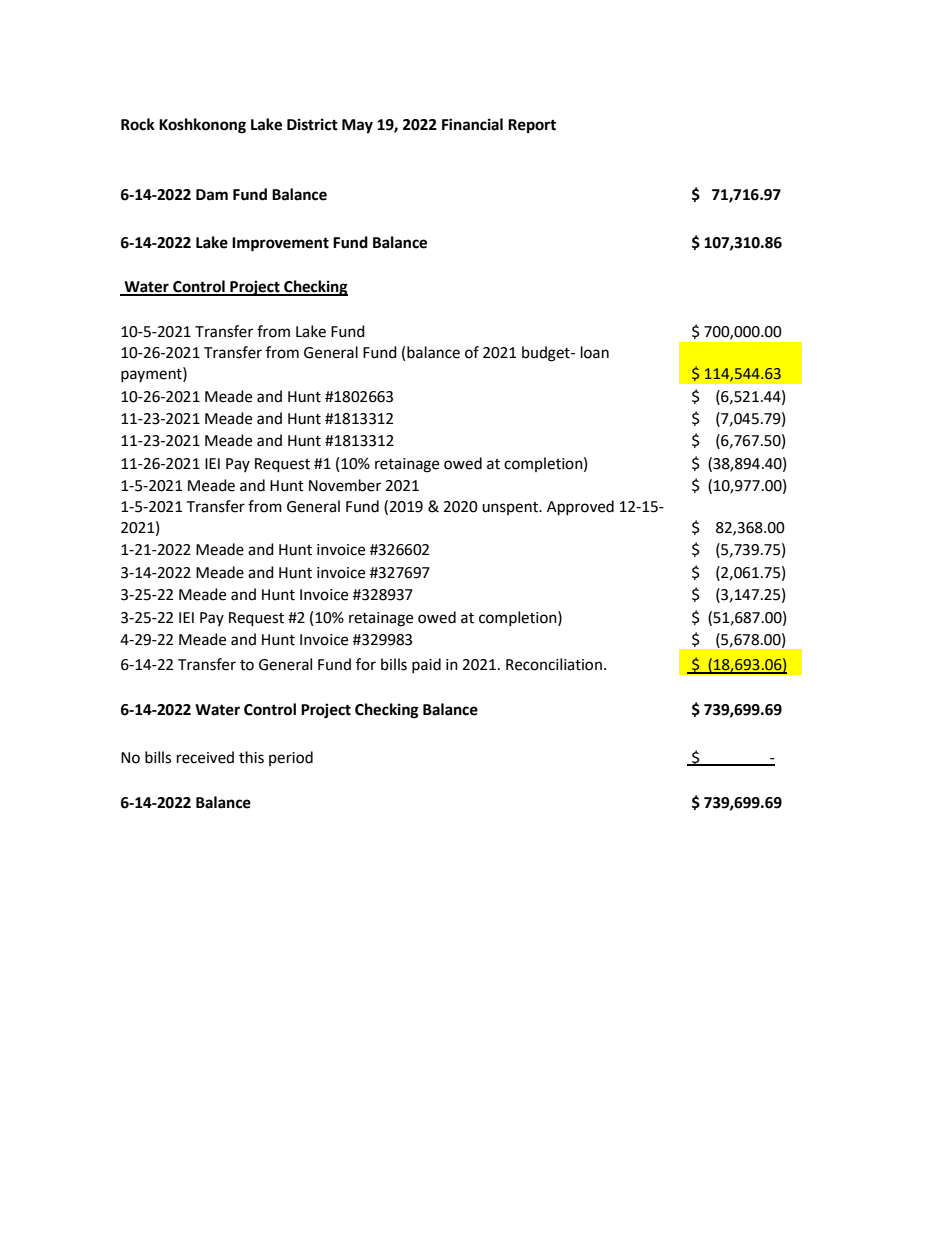 The height and width of the document is (1233, 952). Describe the element at coordinates (580, 508) in the document. I see `Approved` at that location.
